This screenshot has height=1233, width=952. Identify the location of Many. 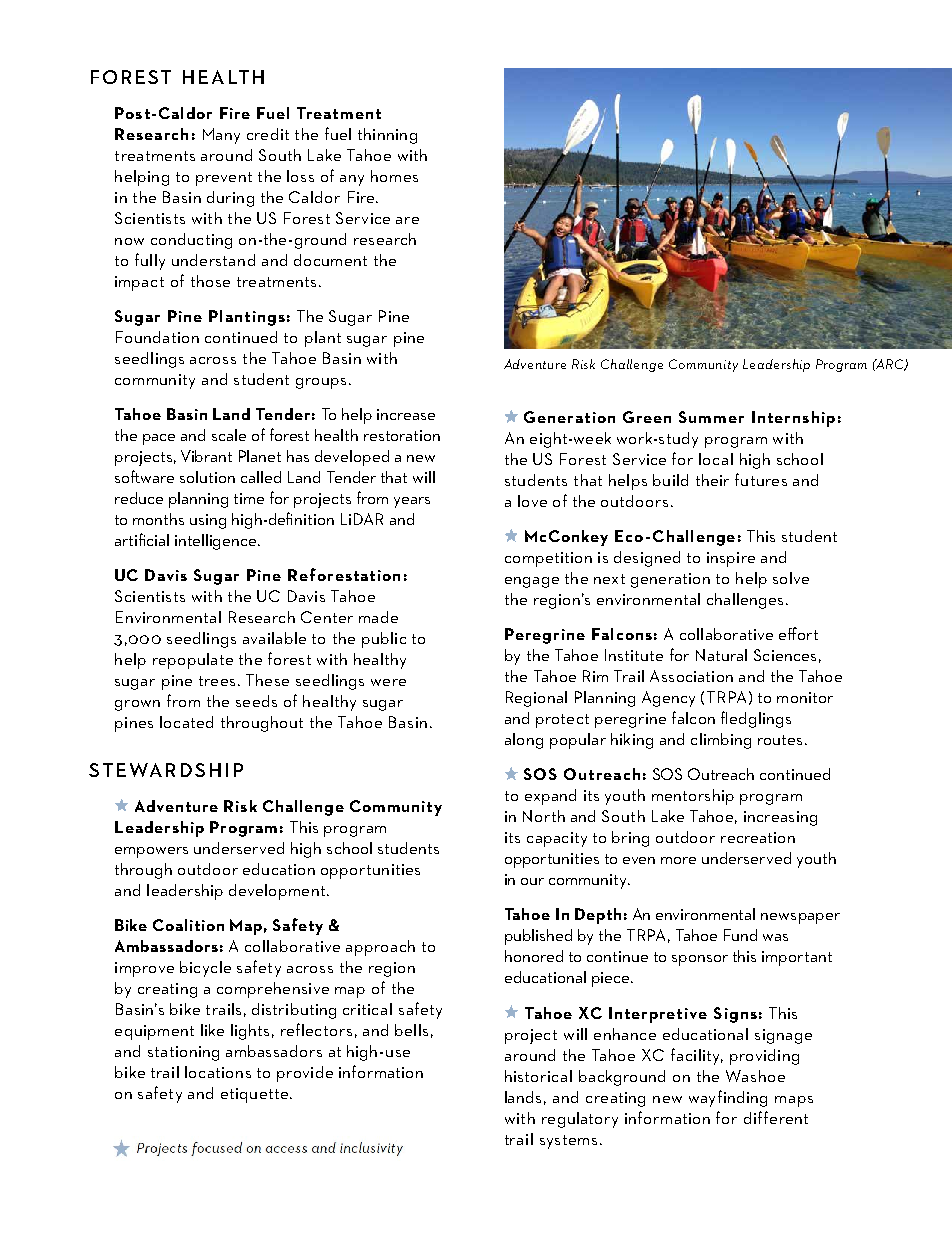
(221, 136).
